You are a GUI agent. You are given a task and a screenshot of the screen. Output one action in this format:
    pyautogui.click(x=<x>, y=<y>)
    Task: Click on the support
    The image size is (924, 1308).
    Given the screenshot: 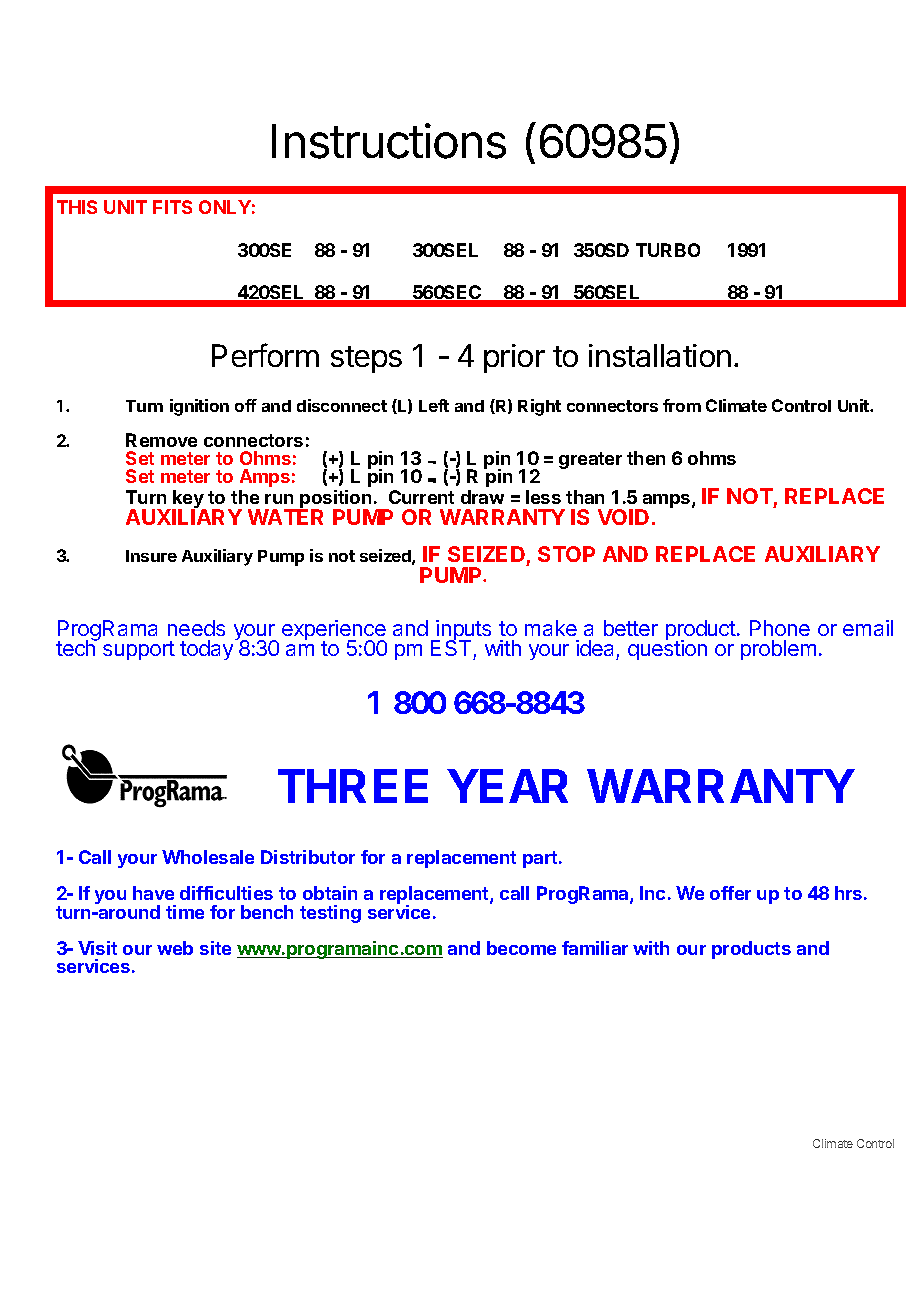 What is the action you would take?
    pyautogui.click(x=139, y=650)
